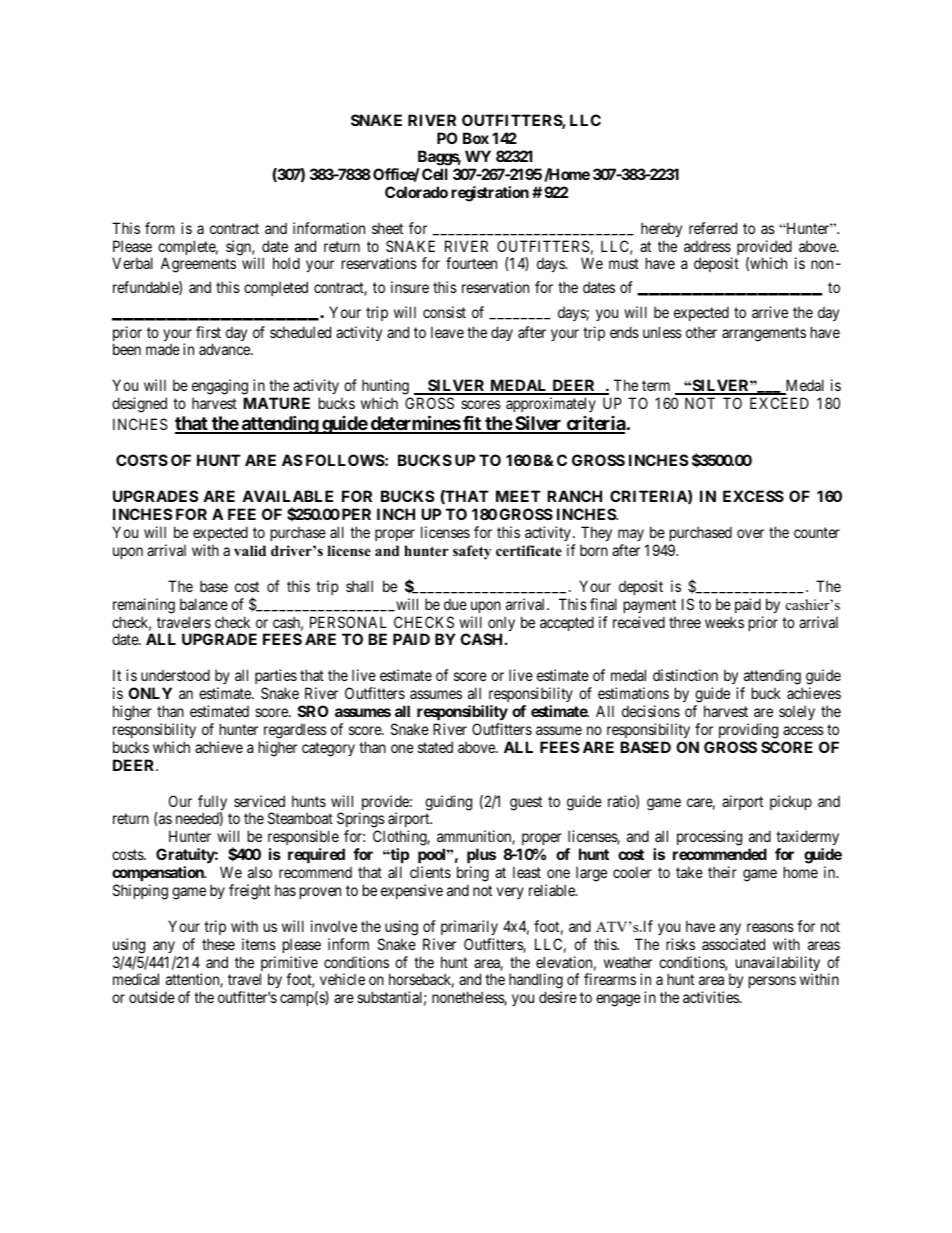  What do you see at coordinates (748, 731) in the screenshot?
I see `providing` at bounding box center [748, 731].
